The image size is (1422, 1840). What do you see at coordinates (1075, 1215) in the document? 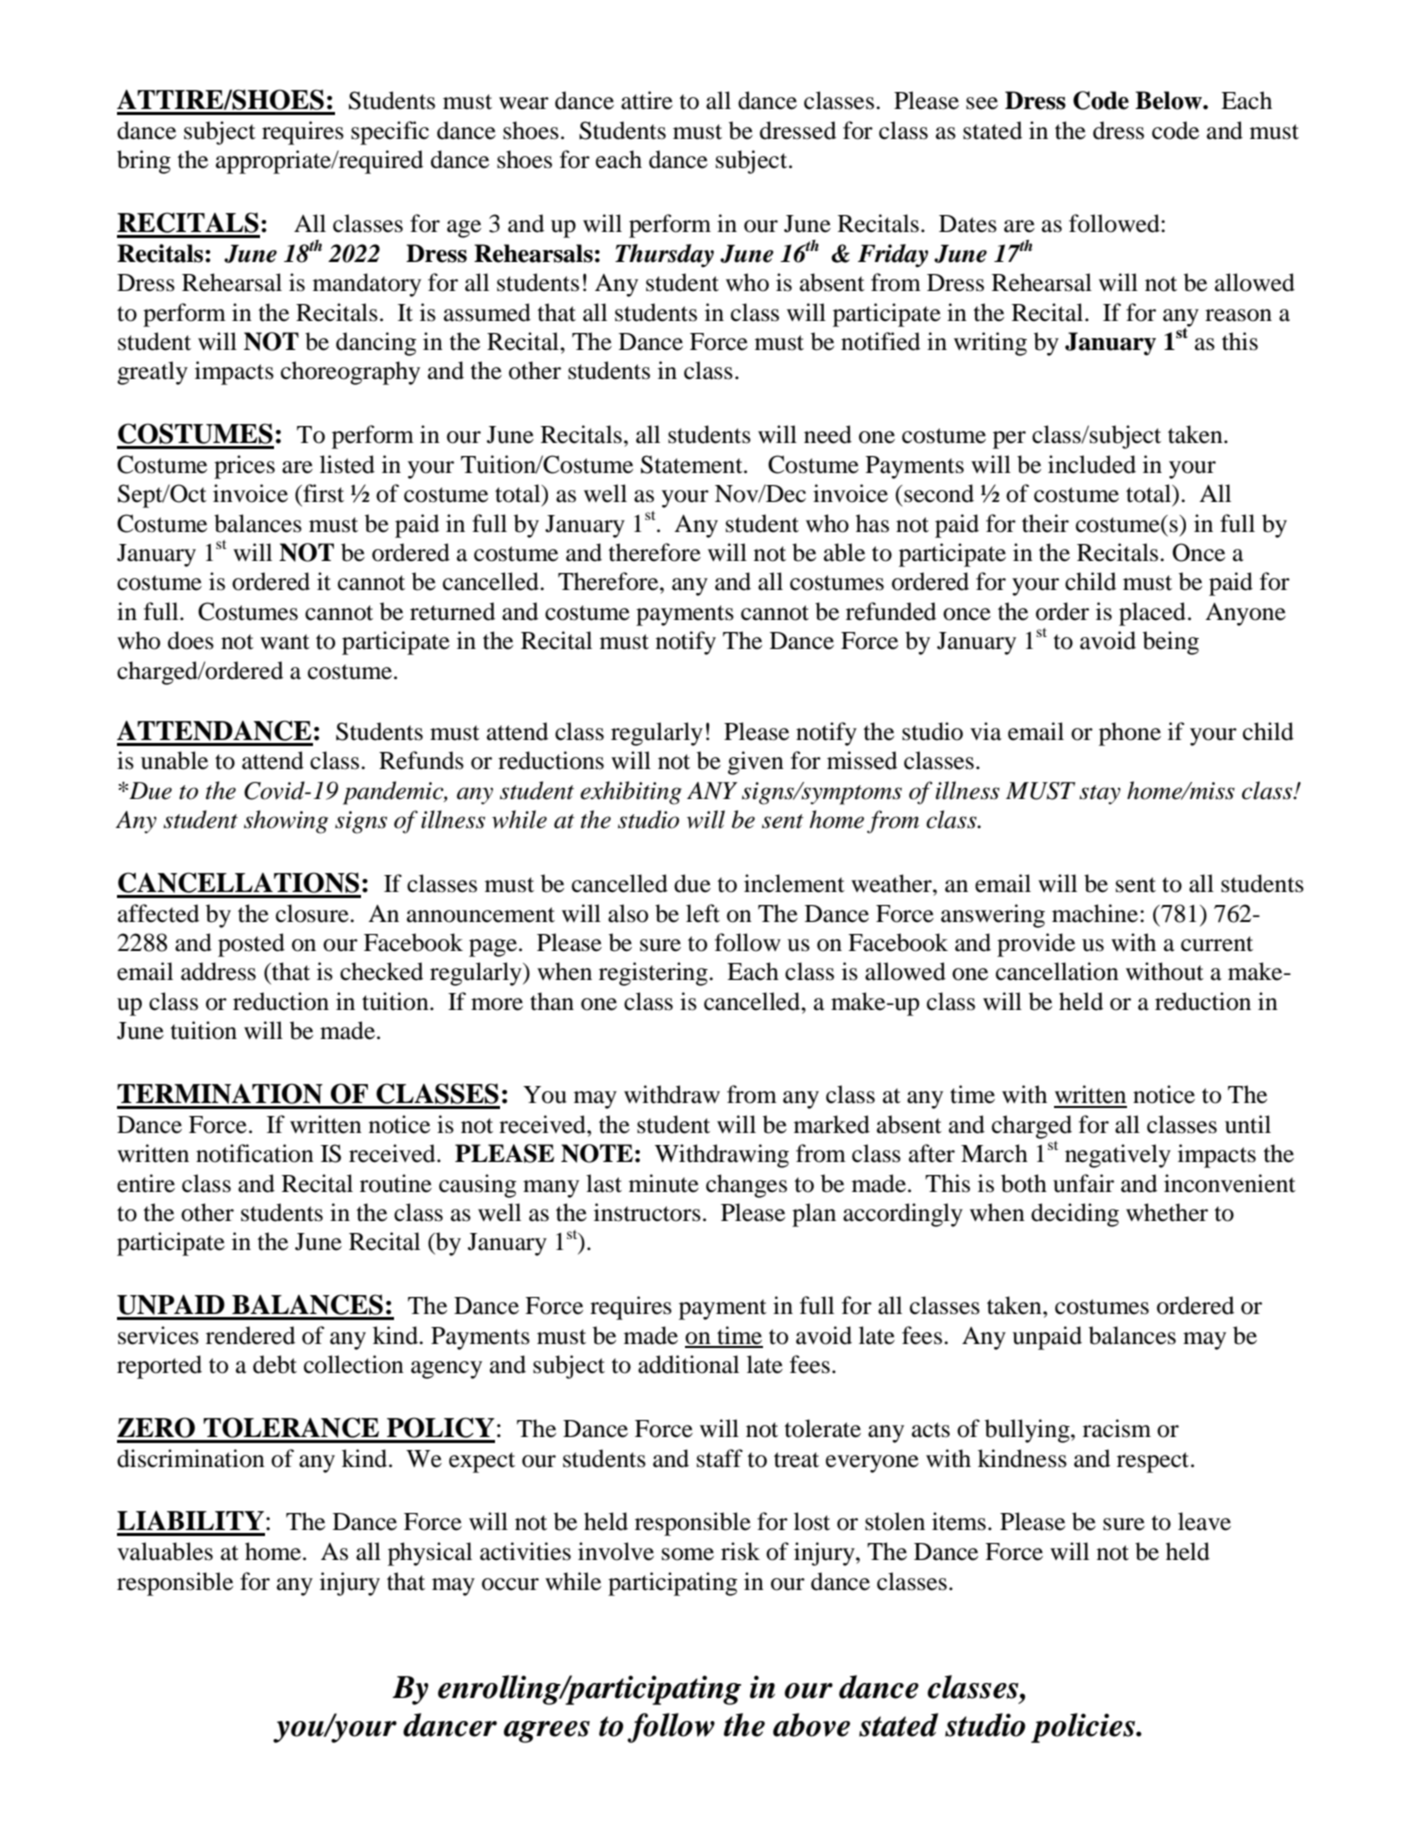
I see `deciding` at bounding box center [1075, 1215].
